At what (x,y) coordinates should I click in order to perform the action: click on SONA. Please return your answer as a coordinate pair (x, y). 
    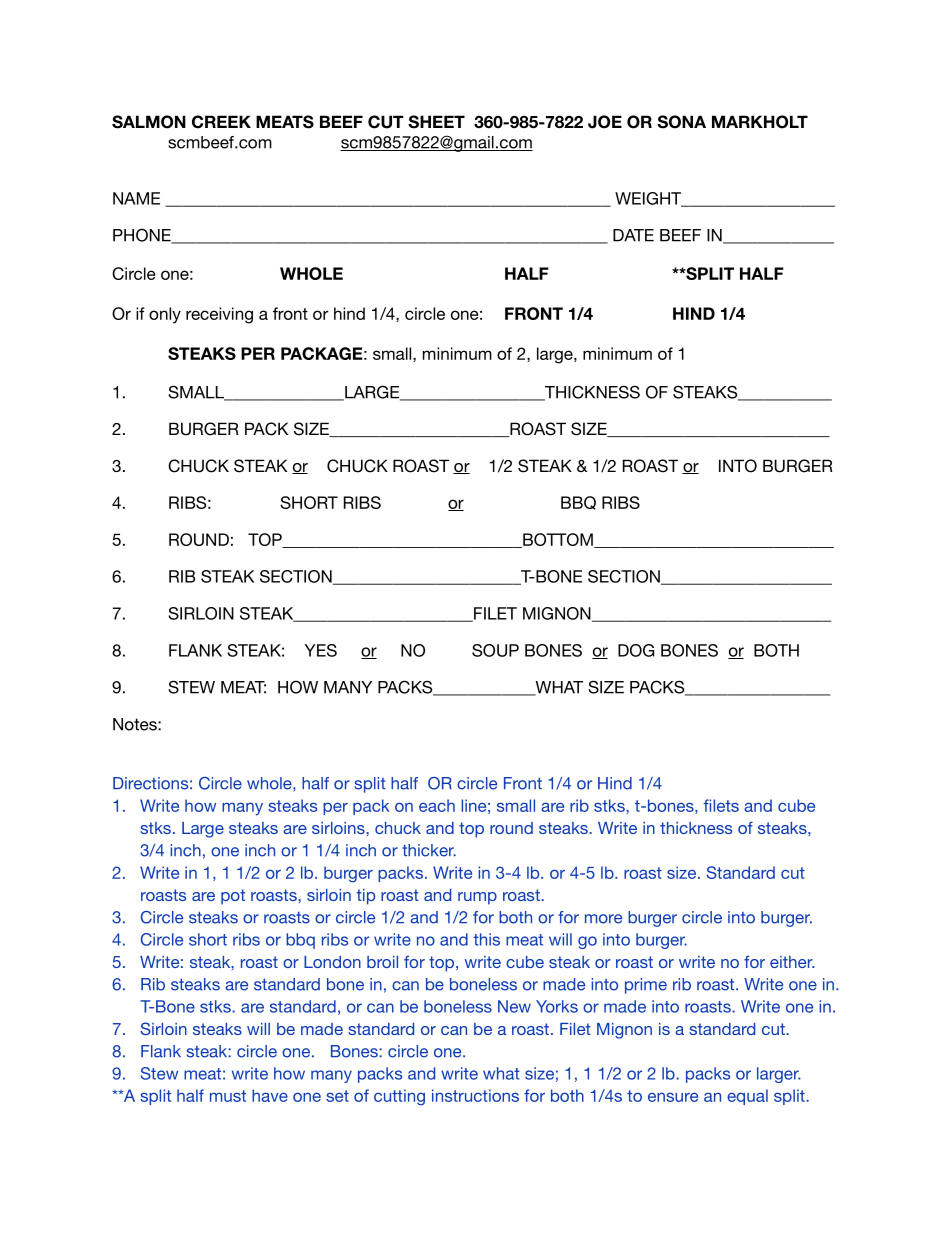
    Looking at the image, I should click on (681, 122).
